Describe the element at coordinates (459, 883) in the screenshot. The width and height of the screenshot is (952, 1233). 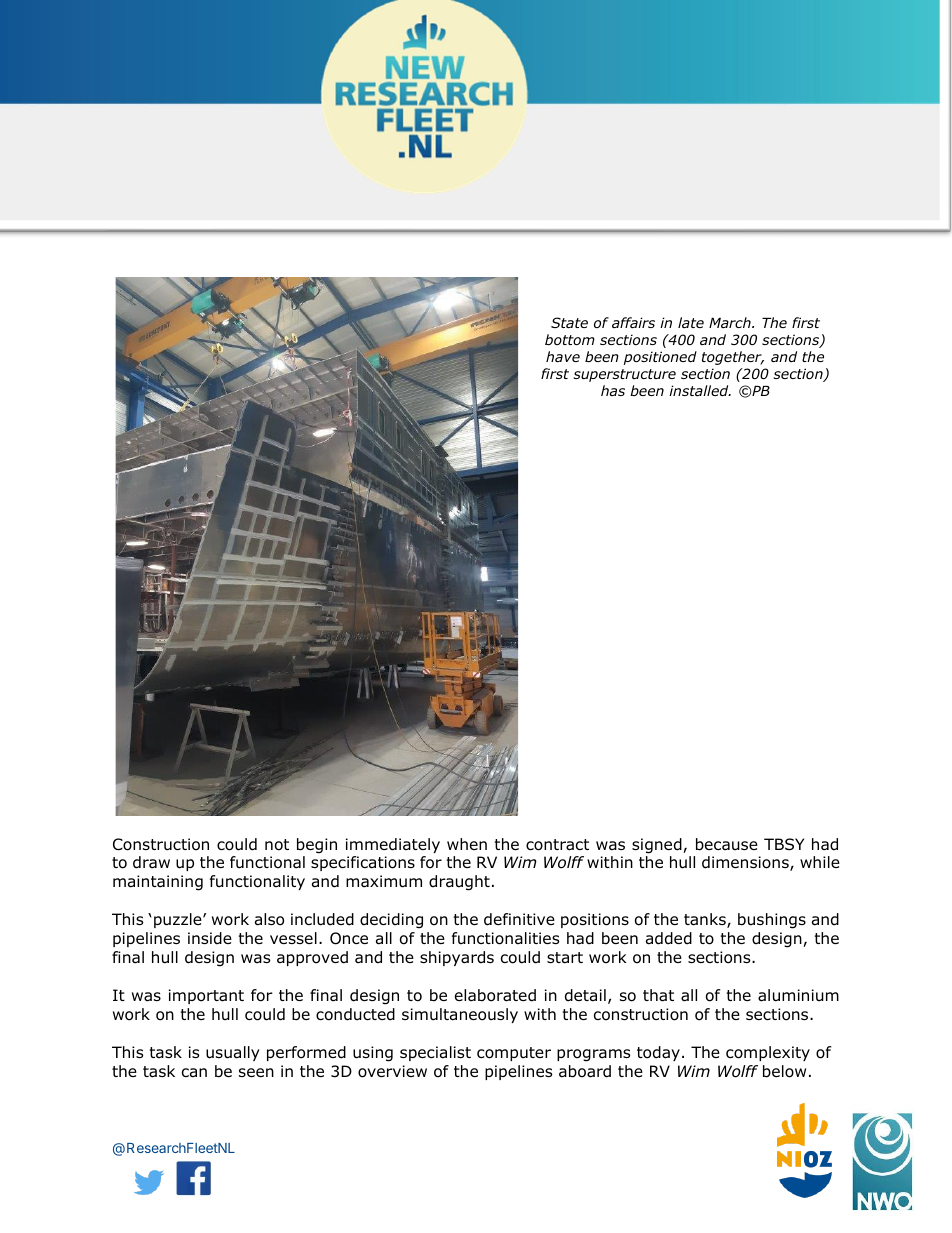
I see `draught` at that location.
